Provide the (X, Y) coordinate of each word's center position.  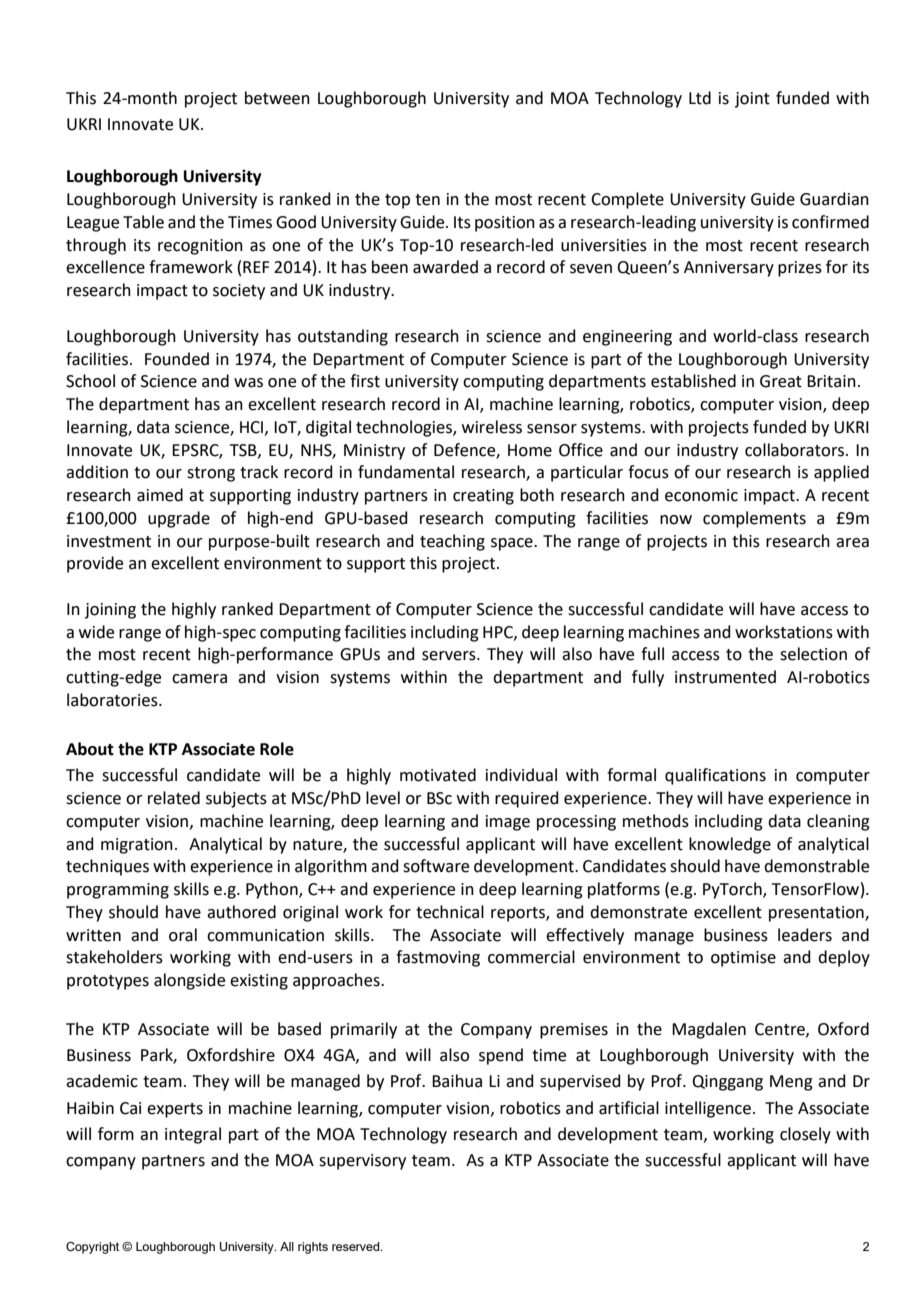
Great (781, 381)
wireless (492, 427)
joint (752, 100)
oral (183, 935)
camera (199, 679)
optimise (743, 959)
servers (450, 656)
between (277, 98)
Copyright (92, 1248)
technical (450, 912)
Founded (177, 359)
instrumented (725, 677)
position (505, 224)
